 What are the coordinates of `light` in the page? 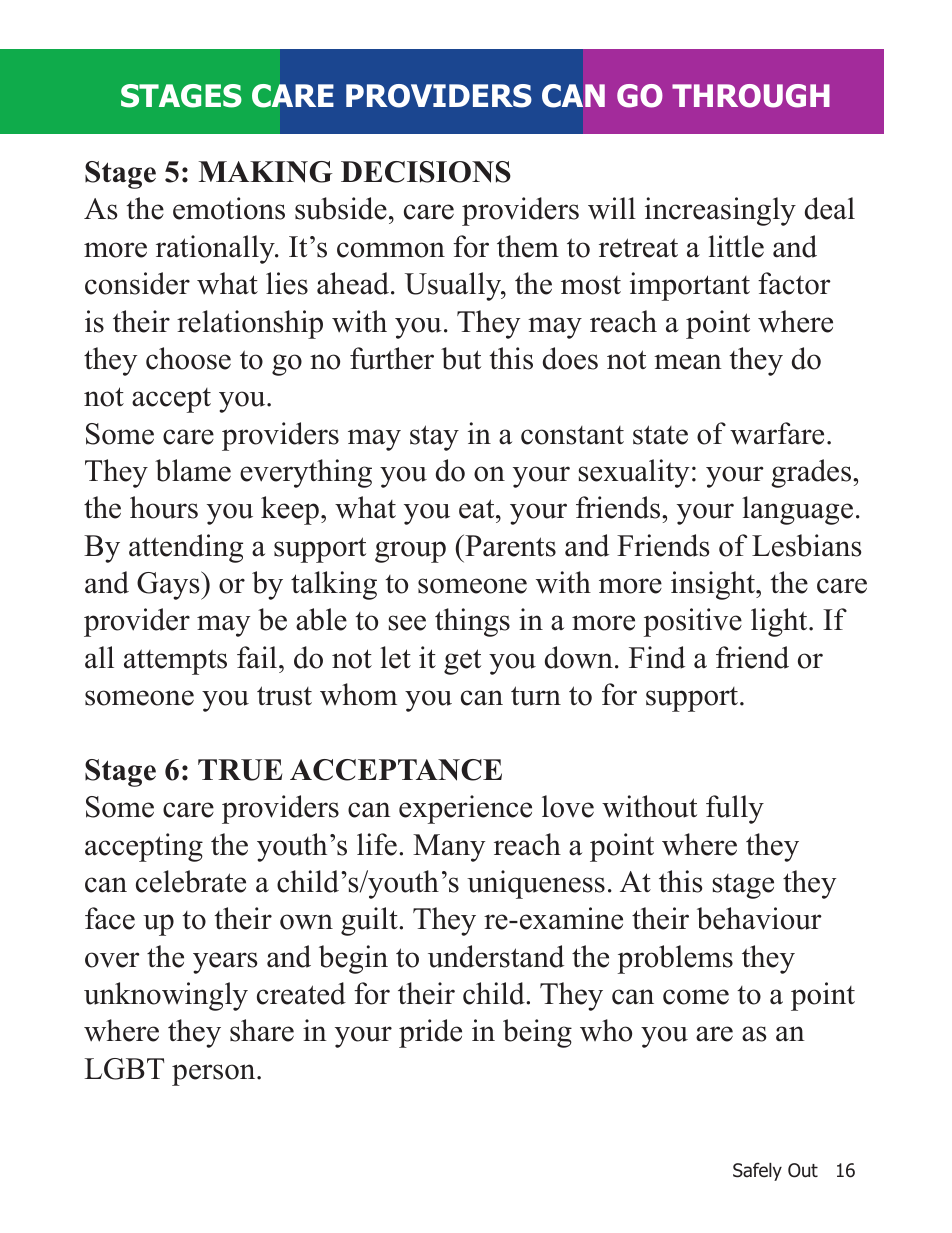 It's located at (780, 622).
